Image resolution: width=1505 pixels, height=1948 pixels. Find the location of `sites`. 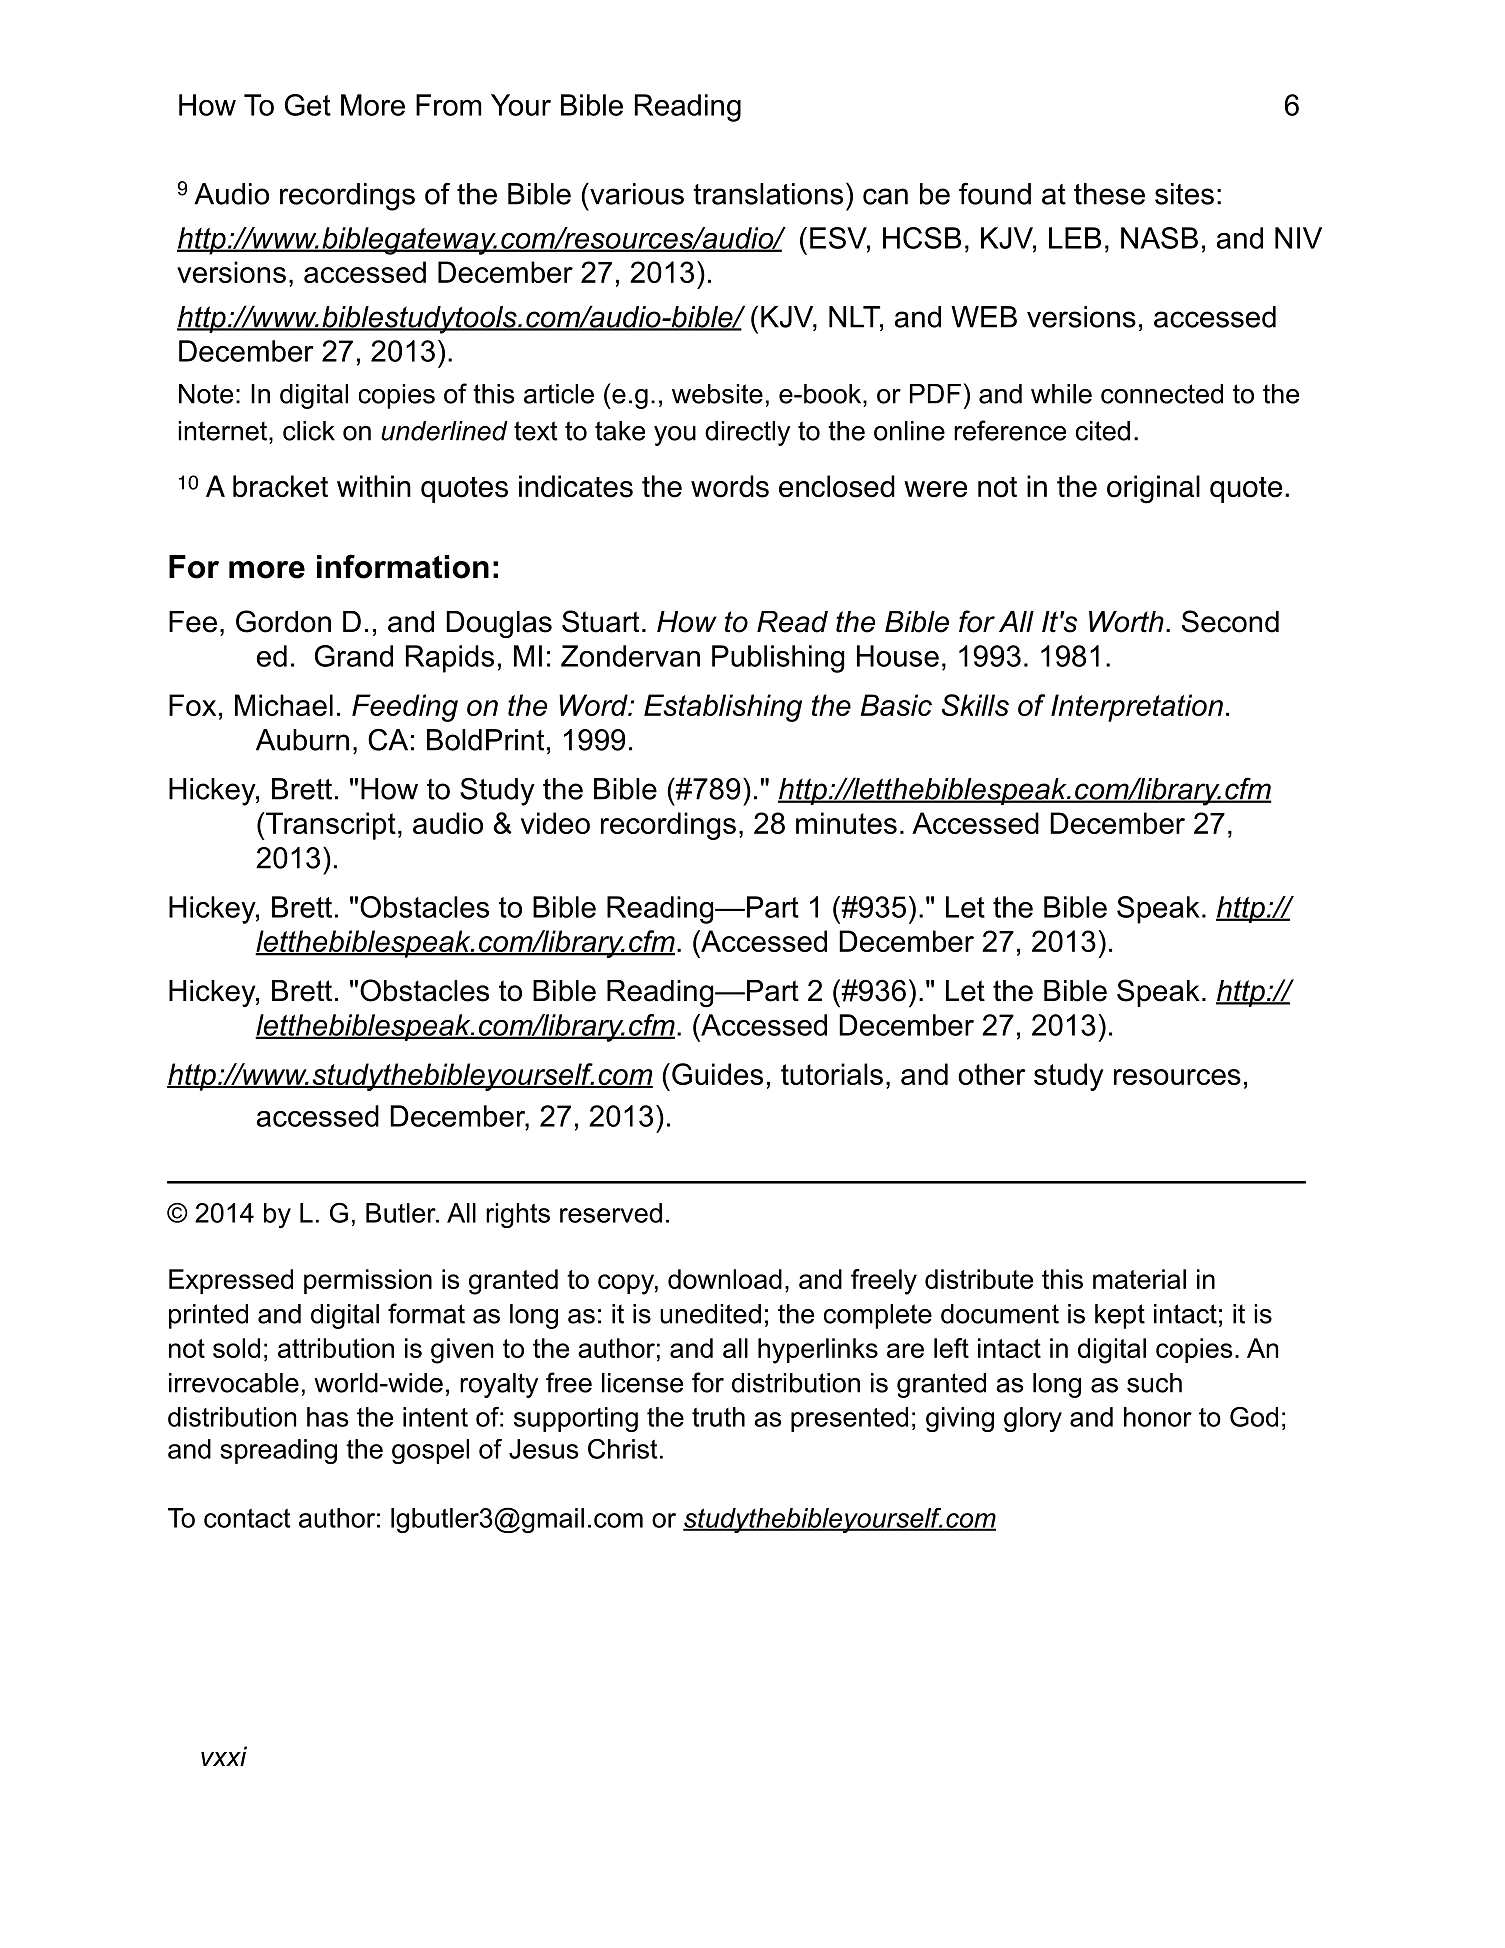

sites is located at coordinates (1184, 194).
